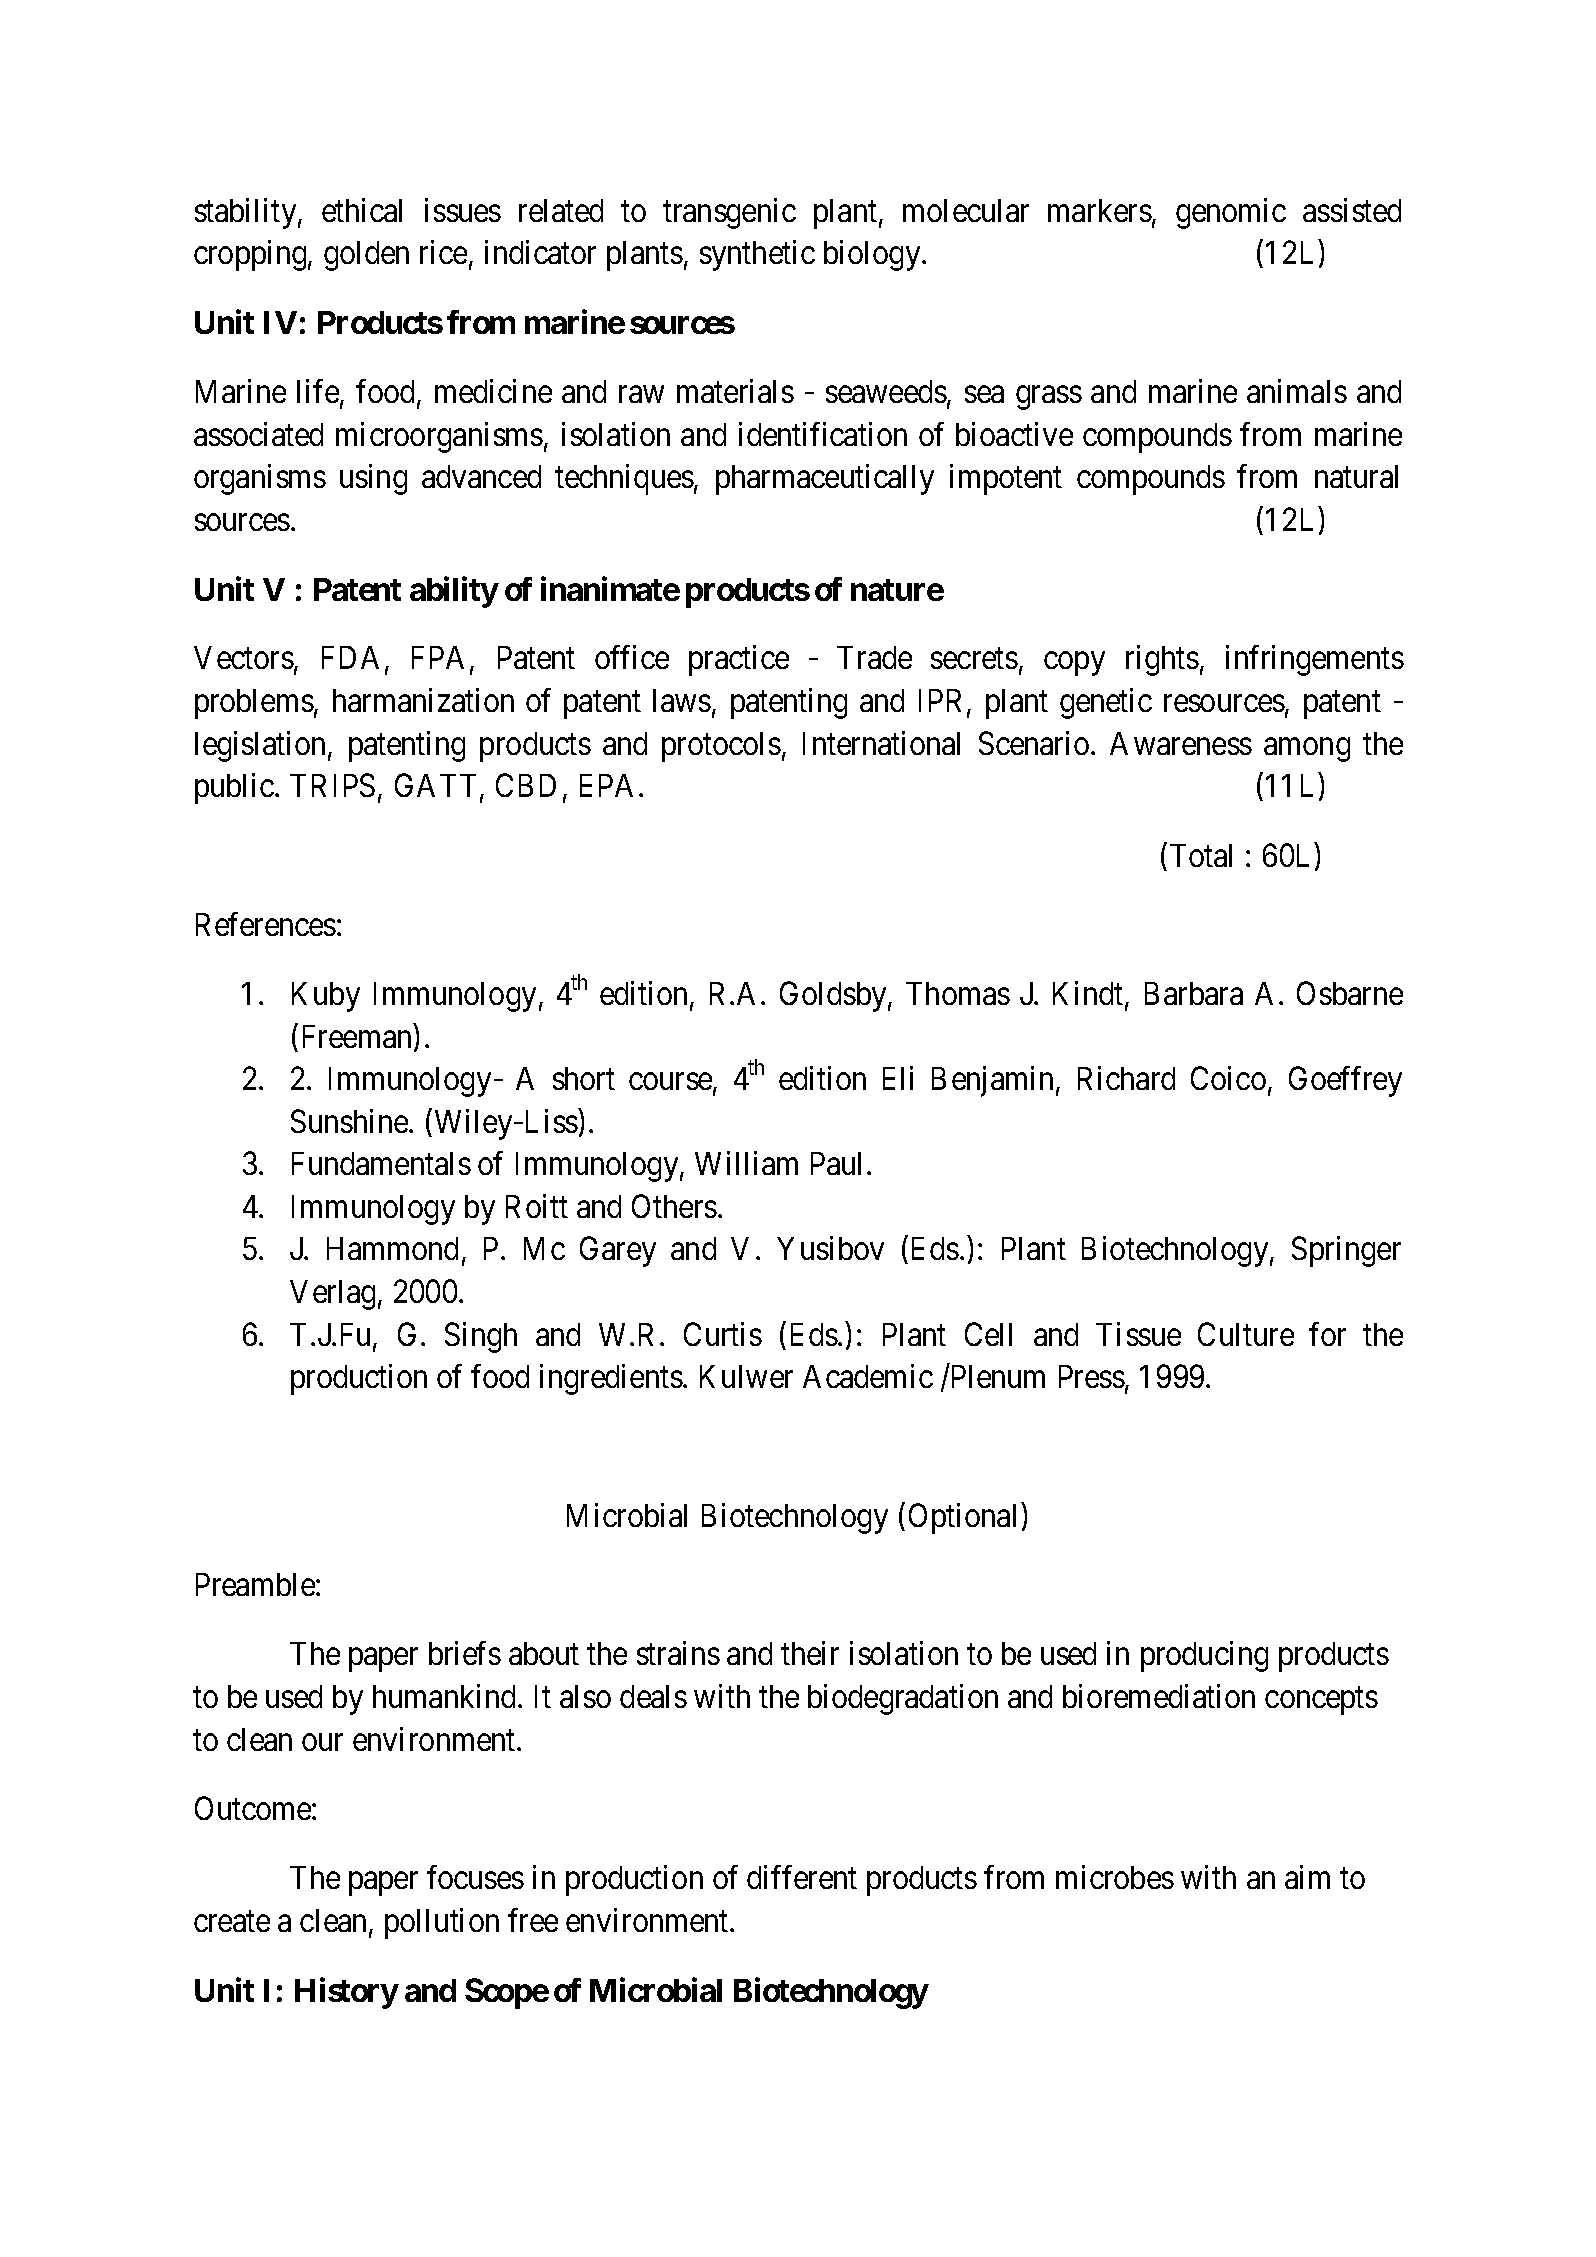  Describe the element at coordinates (1231, 213) in the screenshot. I see `genomic` at that location.
